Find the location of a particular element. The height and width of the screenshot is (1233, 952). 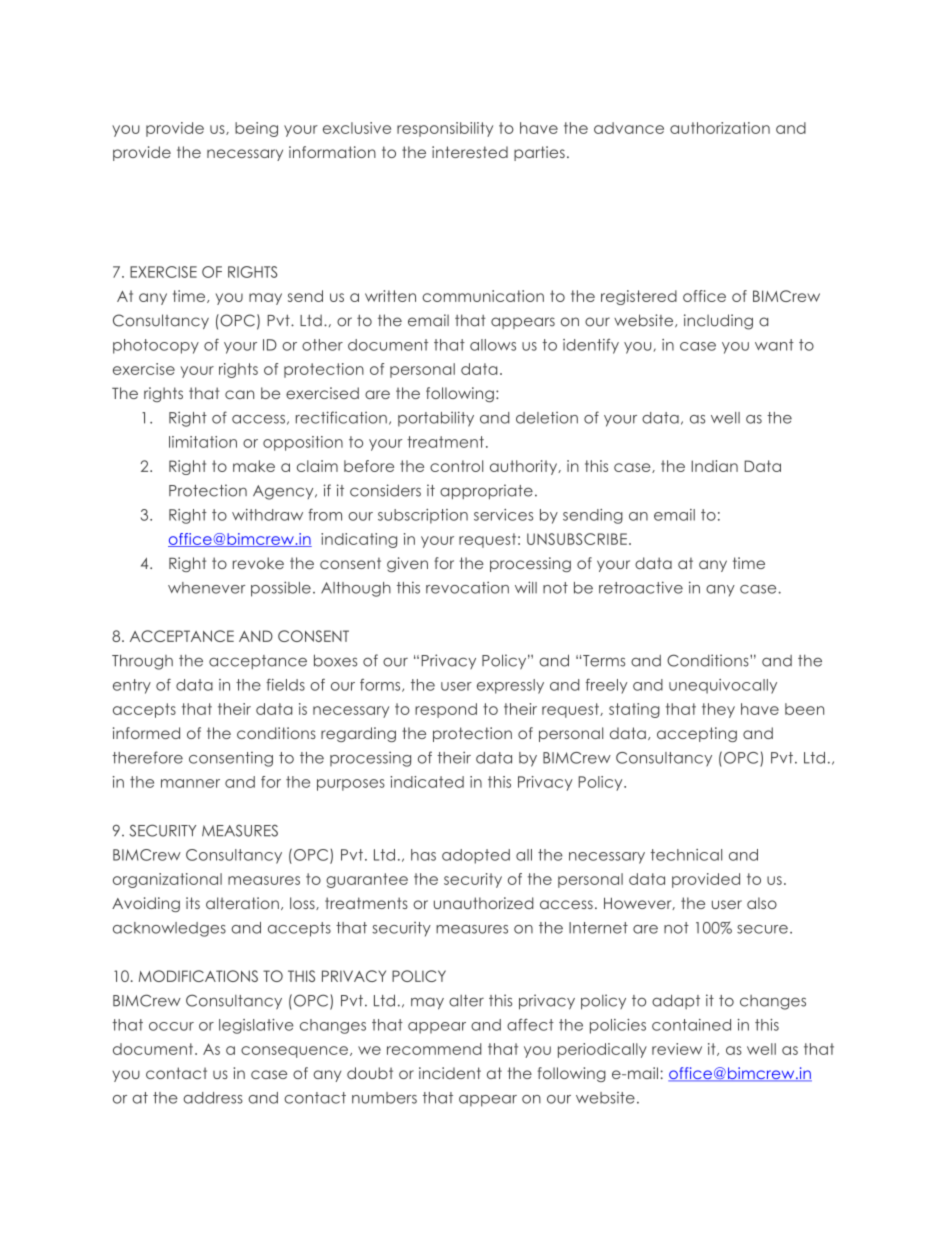

address is located at coordinates (213, 1098).
